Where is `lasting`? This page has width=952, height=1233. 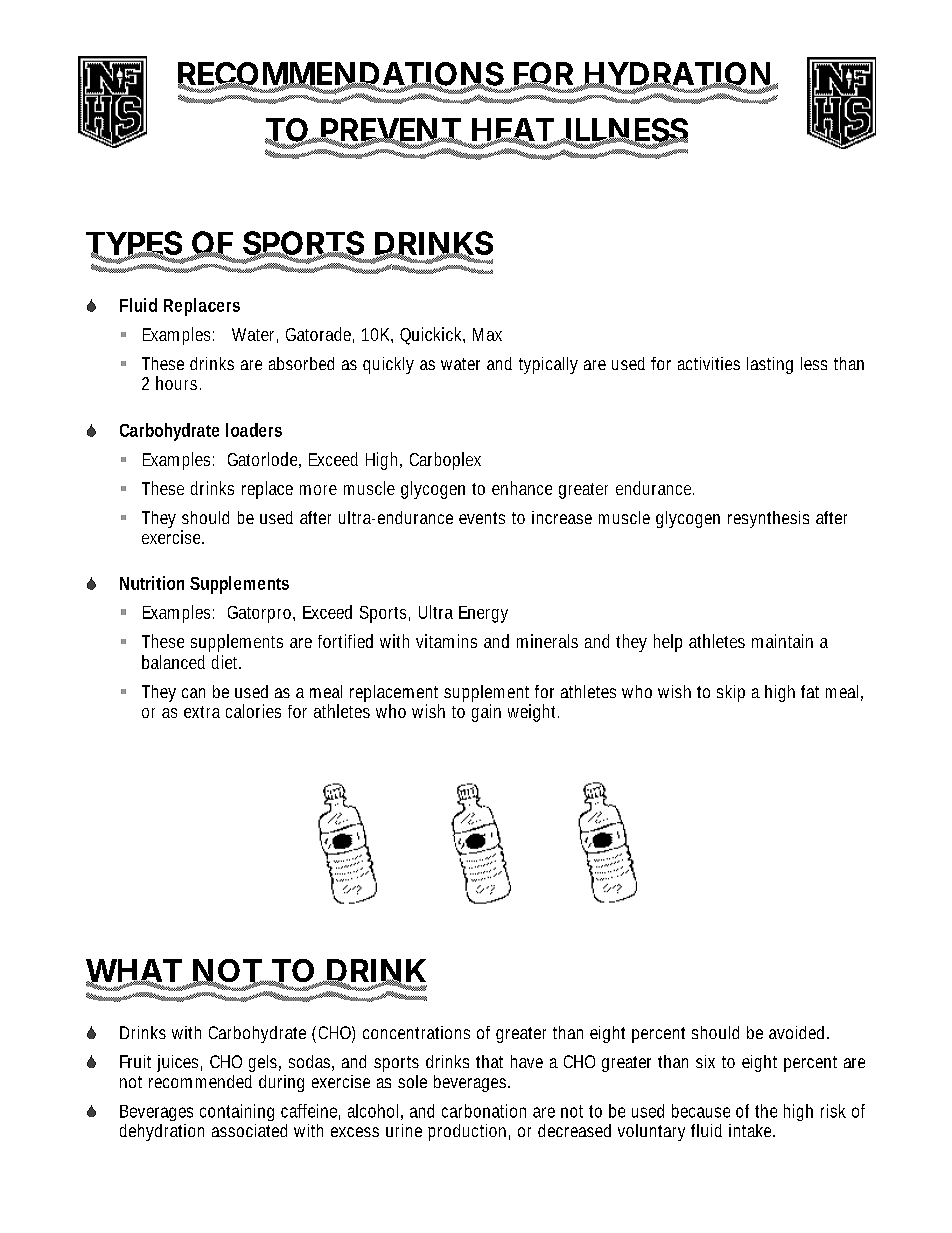 lasting is located at coordinates (770, 365).
